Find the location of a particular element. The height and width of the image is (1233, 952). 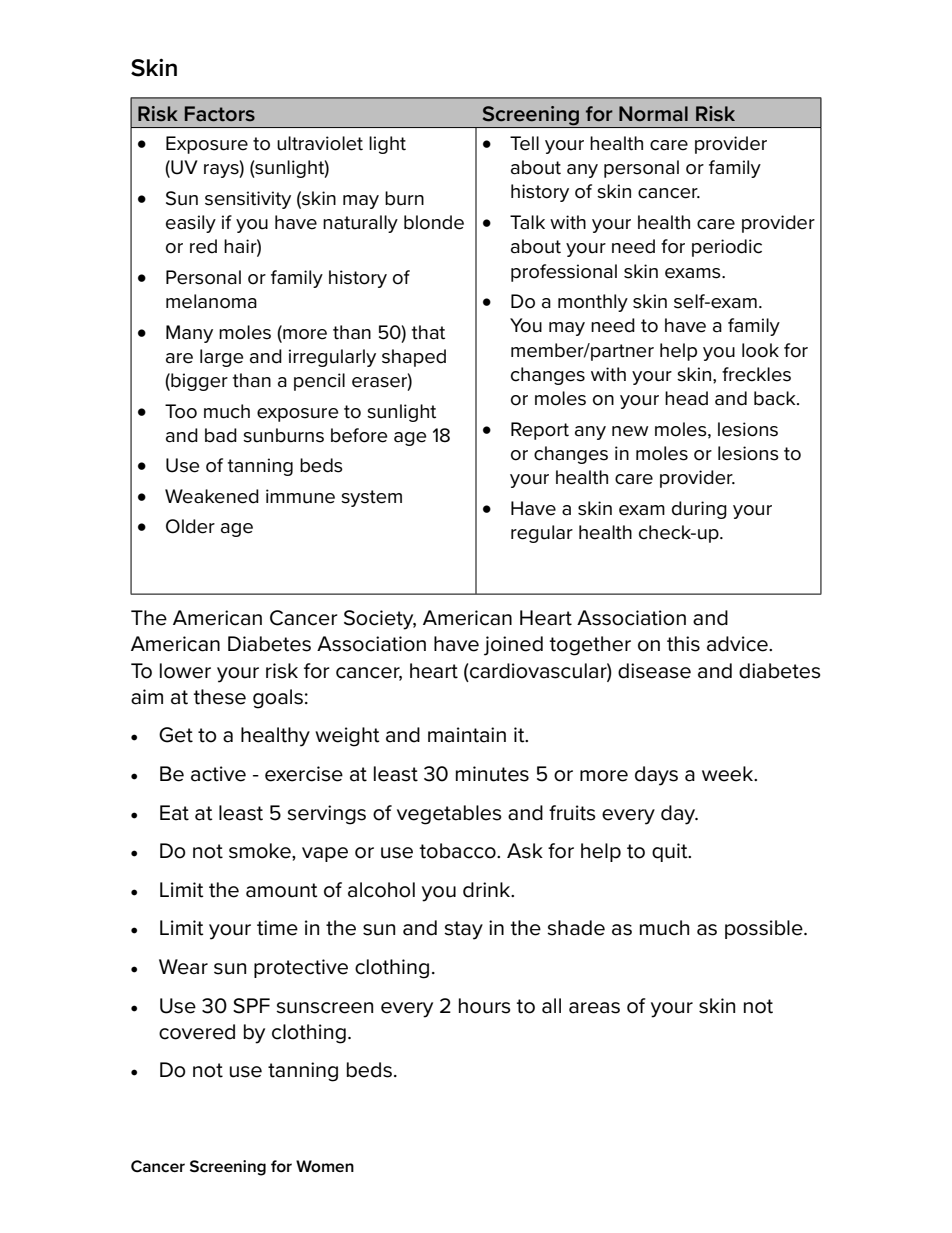

lower is located at coordinates (185, 671).
